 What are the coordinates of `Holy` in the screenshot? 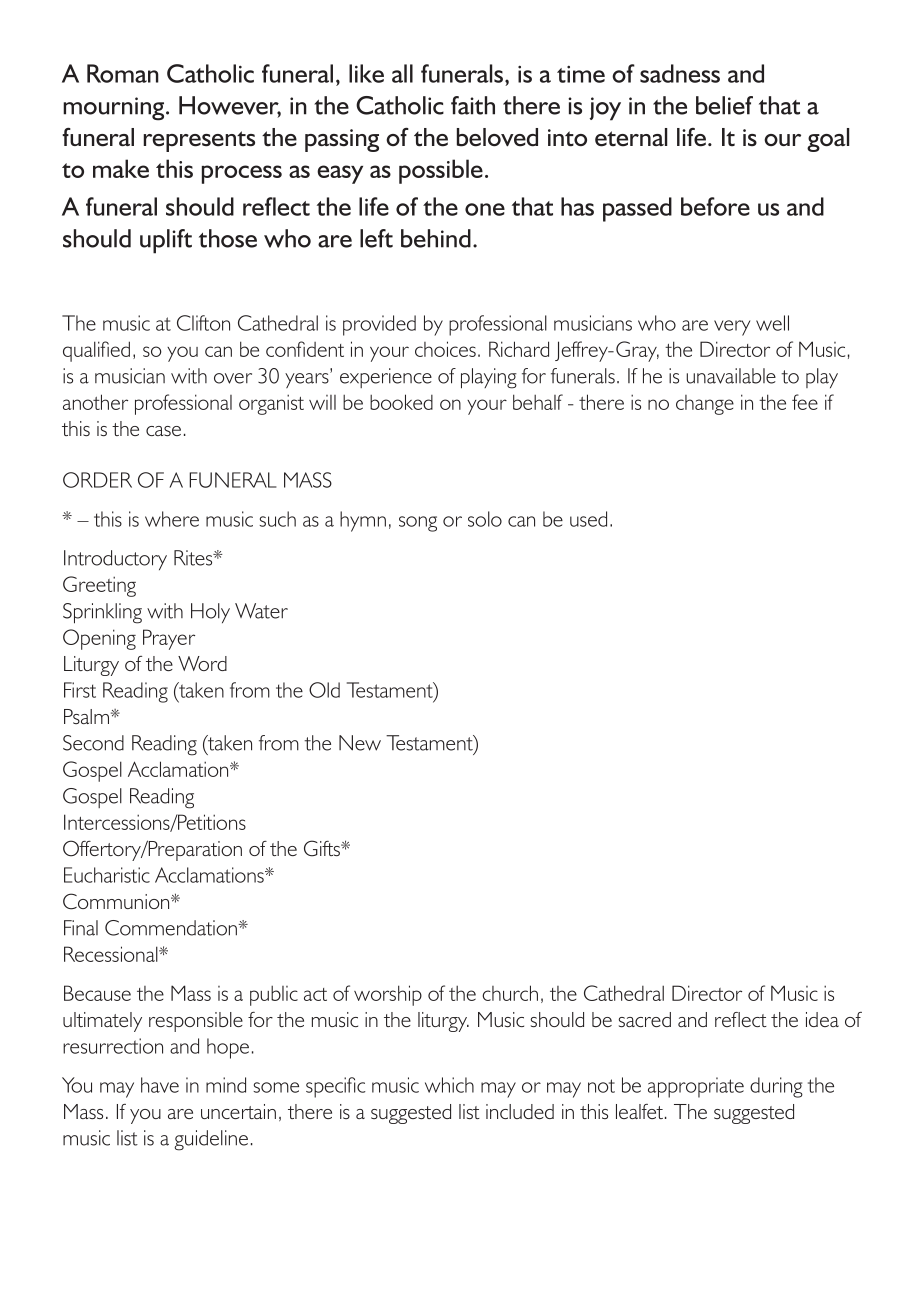 It's located at (210, 613).
